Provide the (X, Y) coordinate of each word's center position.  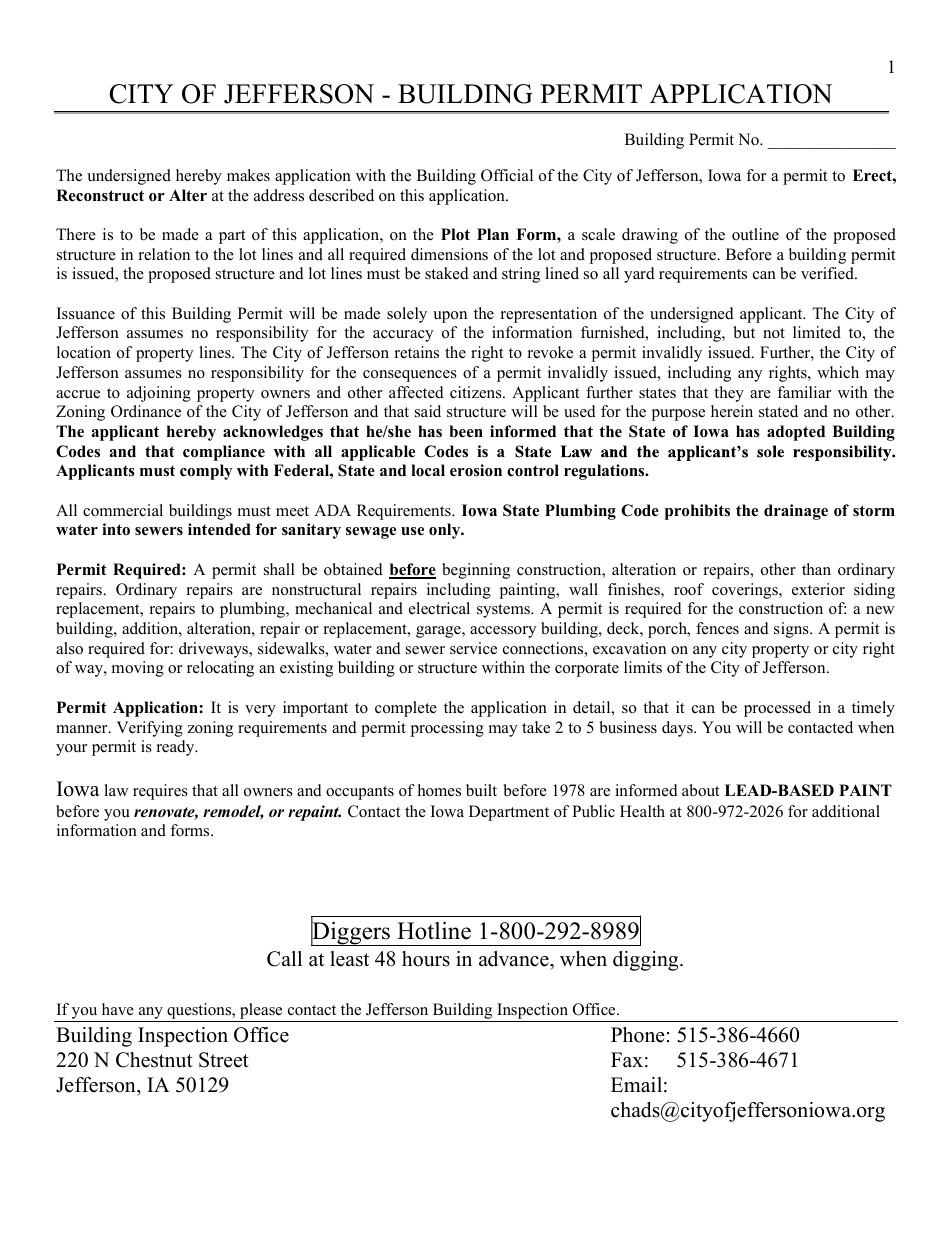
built (481, 790)
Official (507, 175)
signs (792, 630)
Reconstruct (100, 195)
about (701, 790)
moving (138, 669)
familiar (804, 392)
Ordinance (146, 411)
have (118, 1009)
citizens (477, 392)
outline (755, 234)
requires (160, 792)
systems (504, 611)
